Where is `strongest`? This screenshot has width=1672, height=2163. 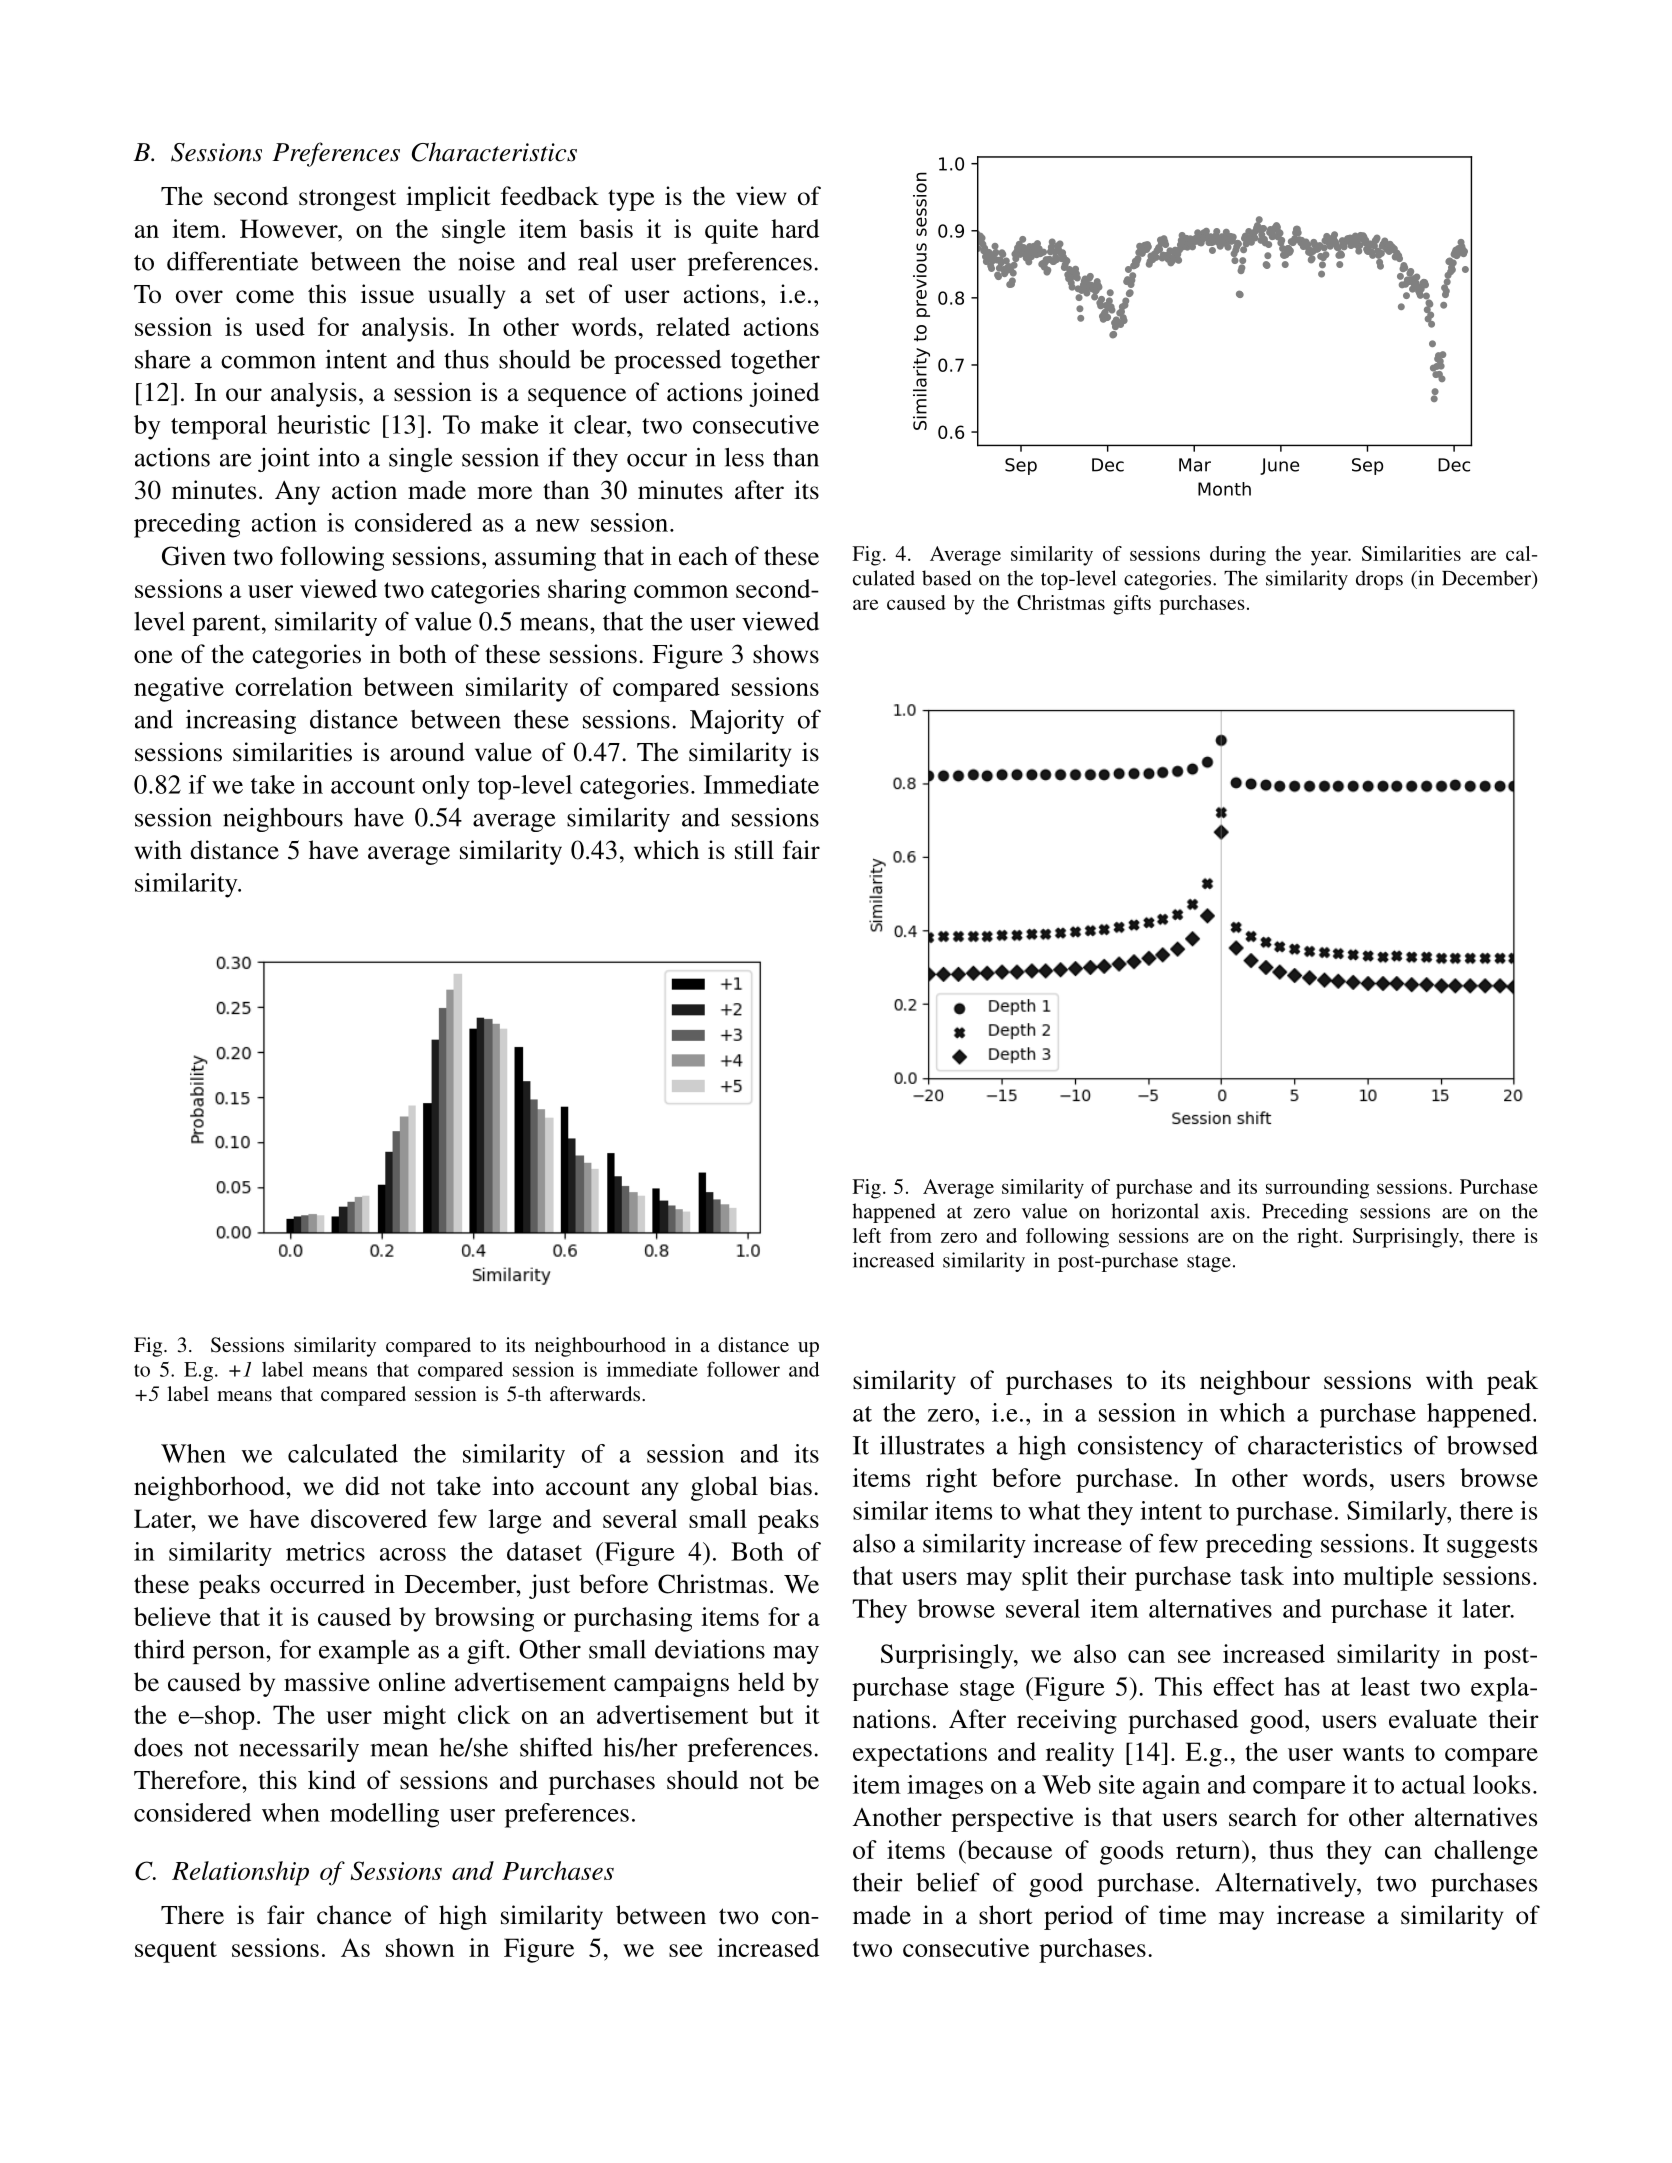
strongest is located at coordinates (347, 200).
